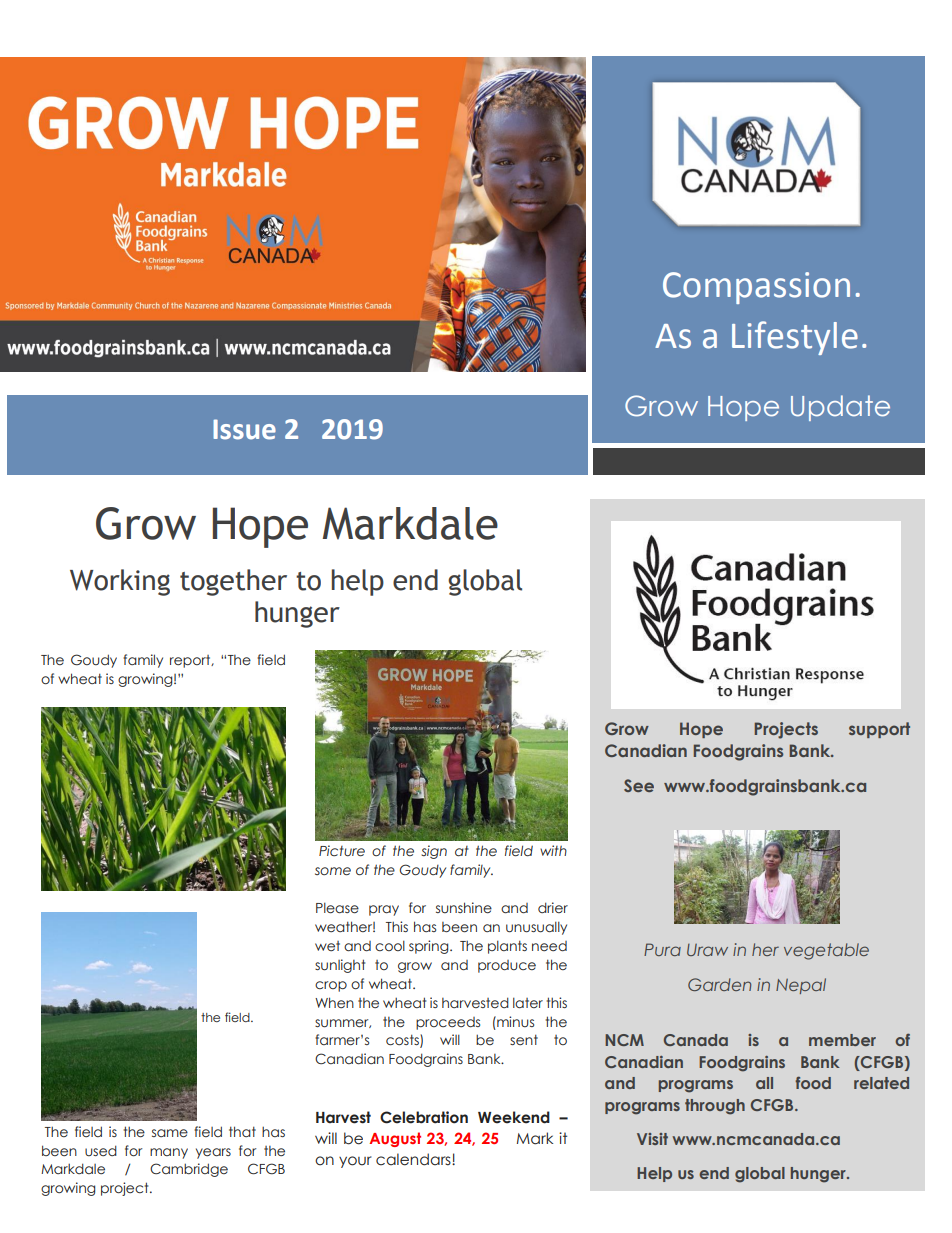  Describe the element at coordinates (715, 1107) in the screenshot. I see `through` at that location.
